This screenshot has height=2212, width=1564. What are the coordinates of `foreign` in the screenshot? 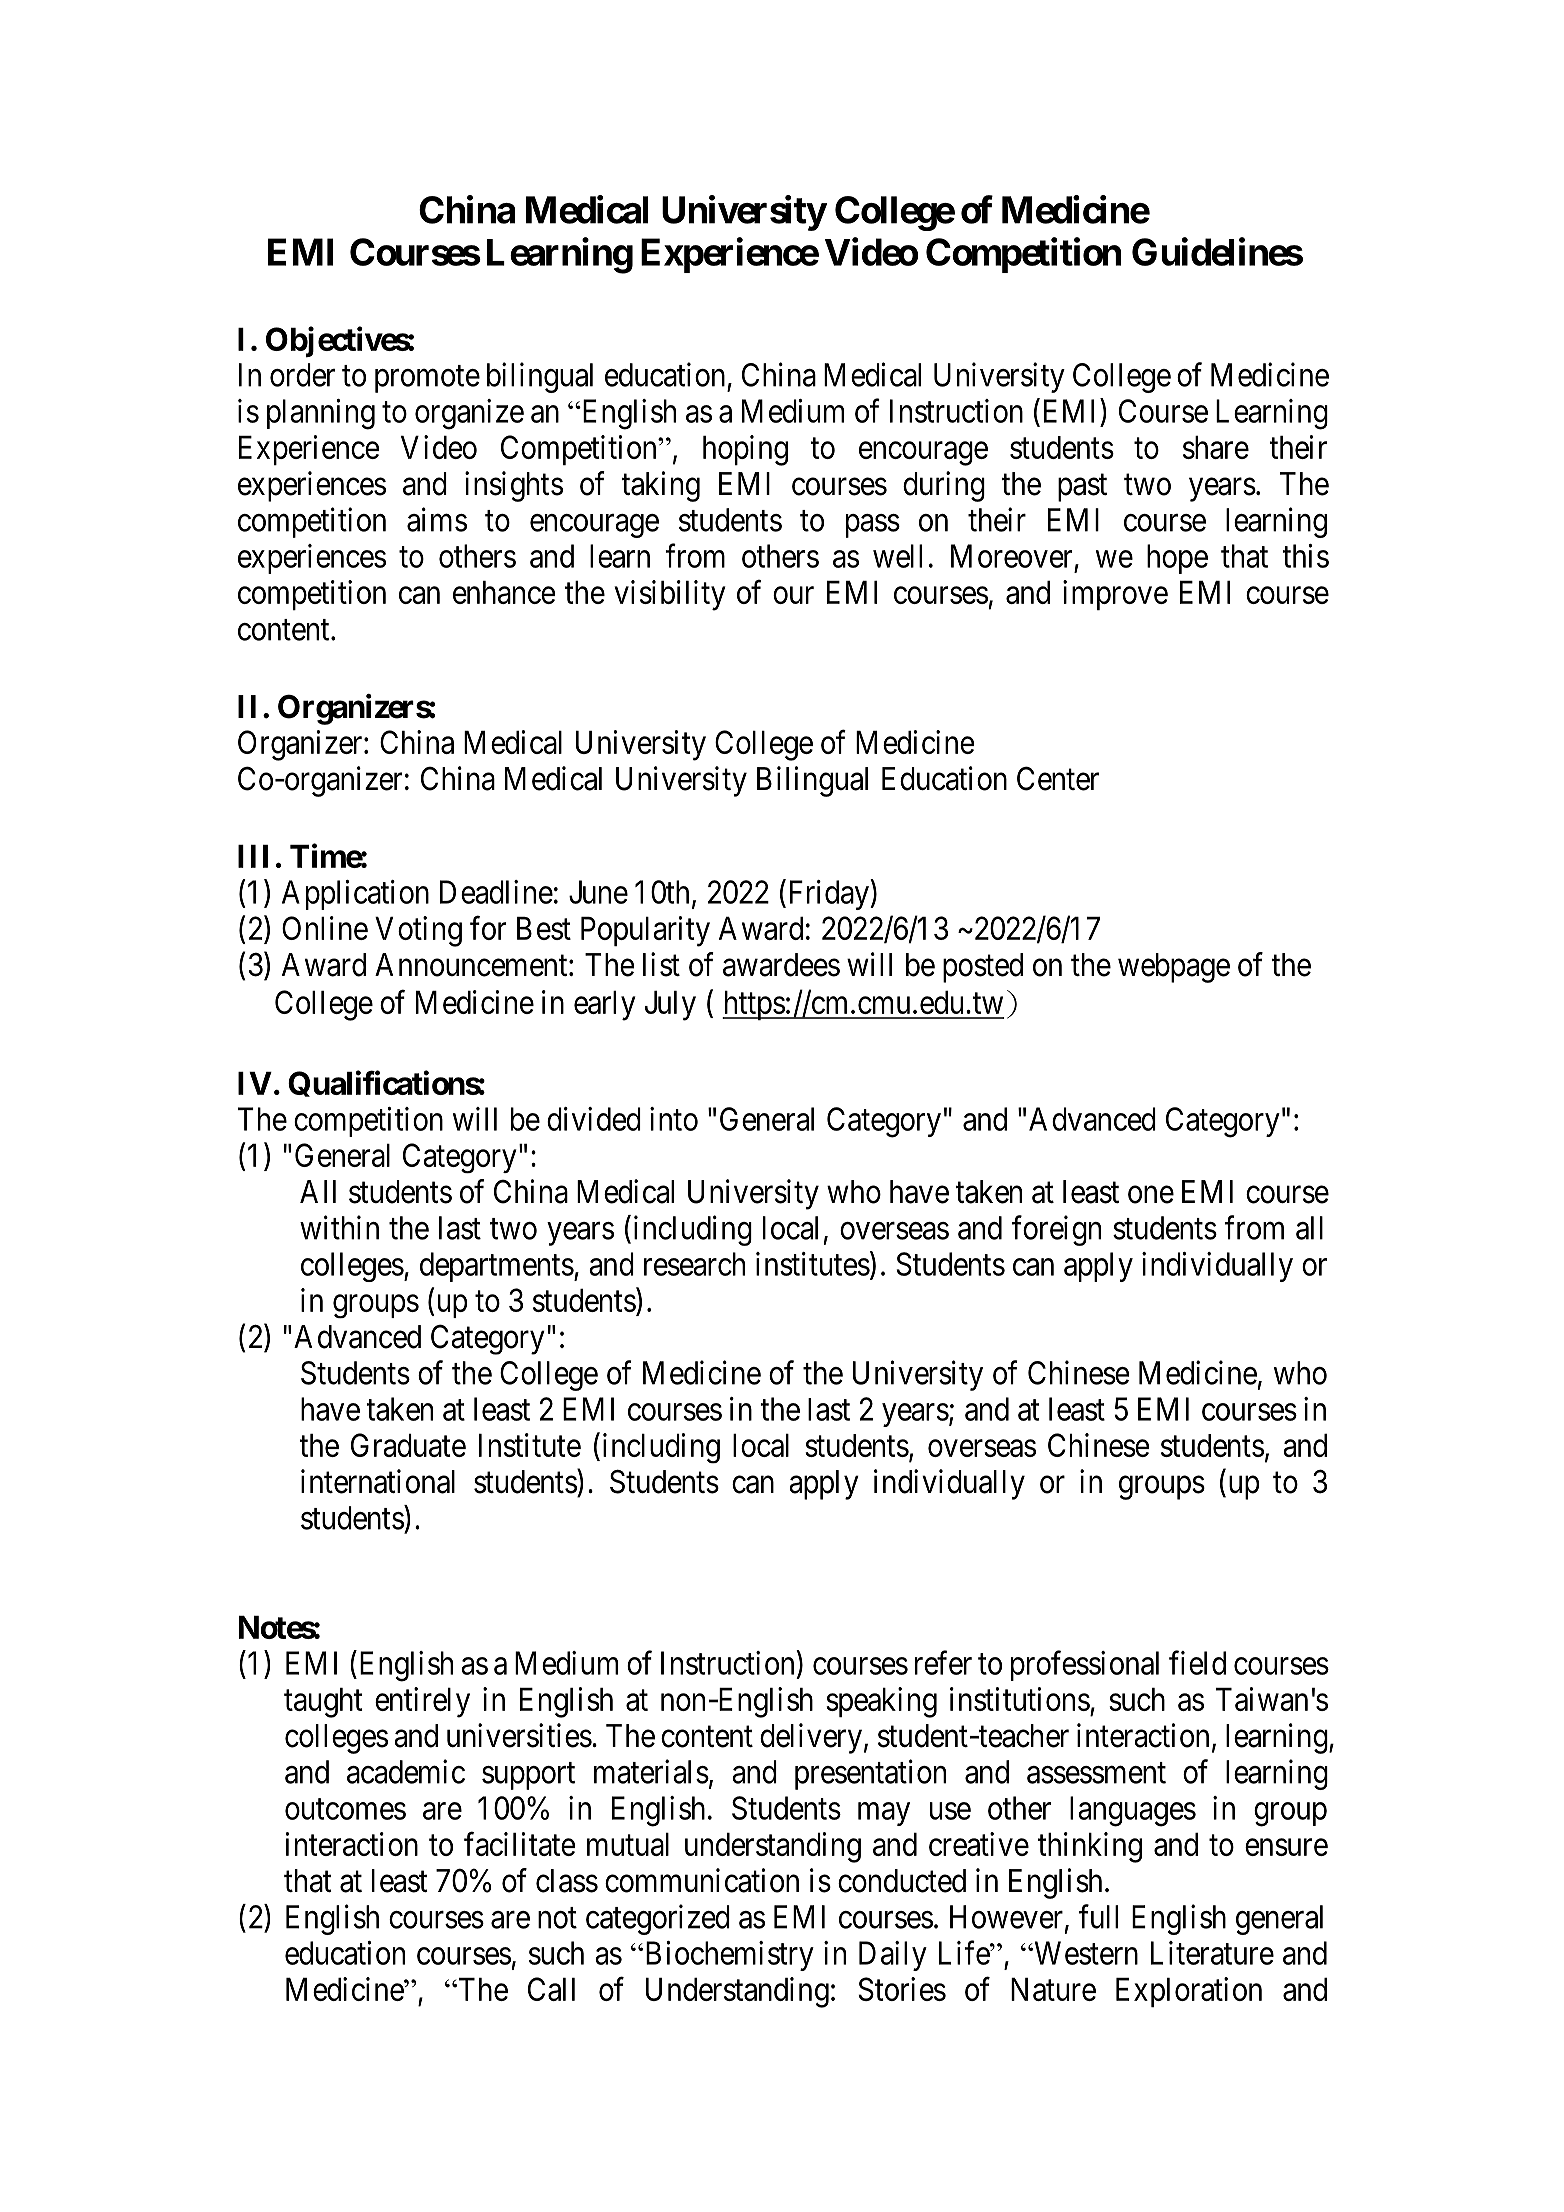 It's located at (1056, 1230).
